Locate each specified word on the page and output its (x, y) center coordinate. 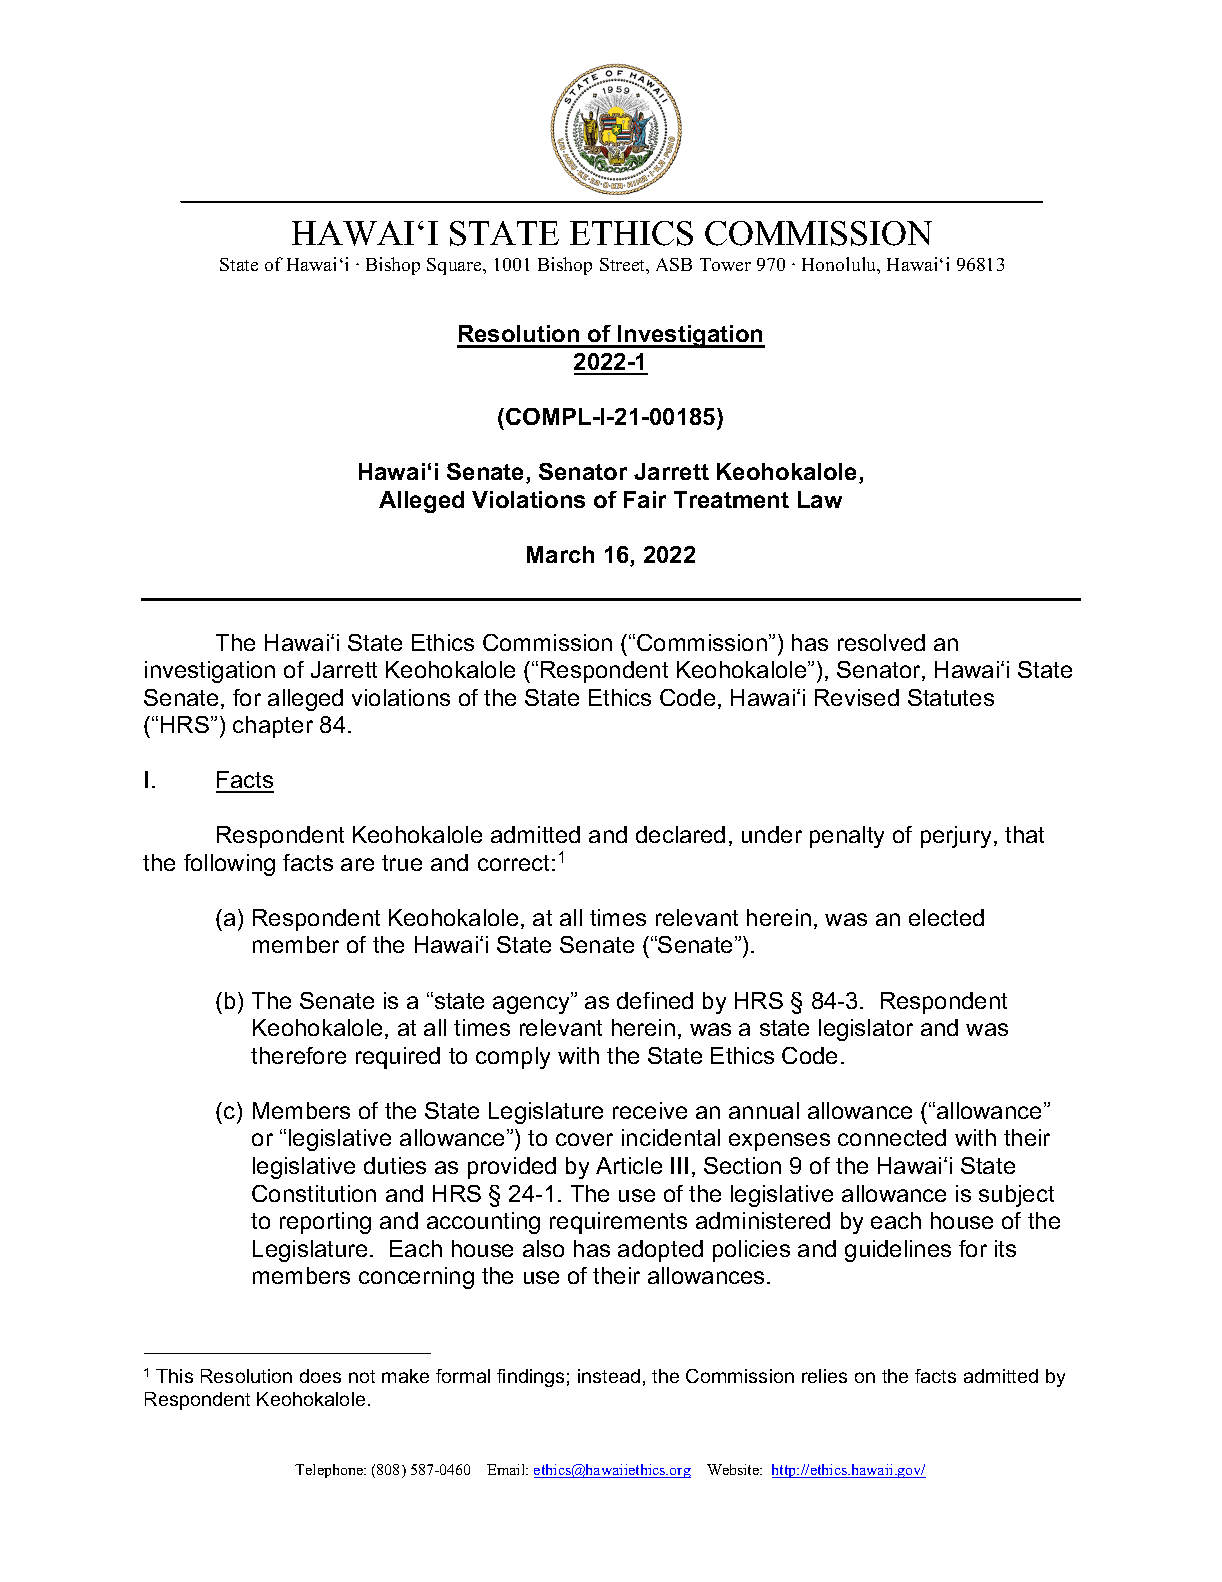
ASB (674, 264)
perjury (956, 837)
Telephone (330, 1471)
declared (680, 834)
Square (455, 266)
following (229, 865)
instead (609, 1376)
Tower (725, 264)
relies (824, 1376)
